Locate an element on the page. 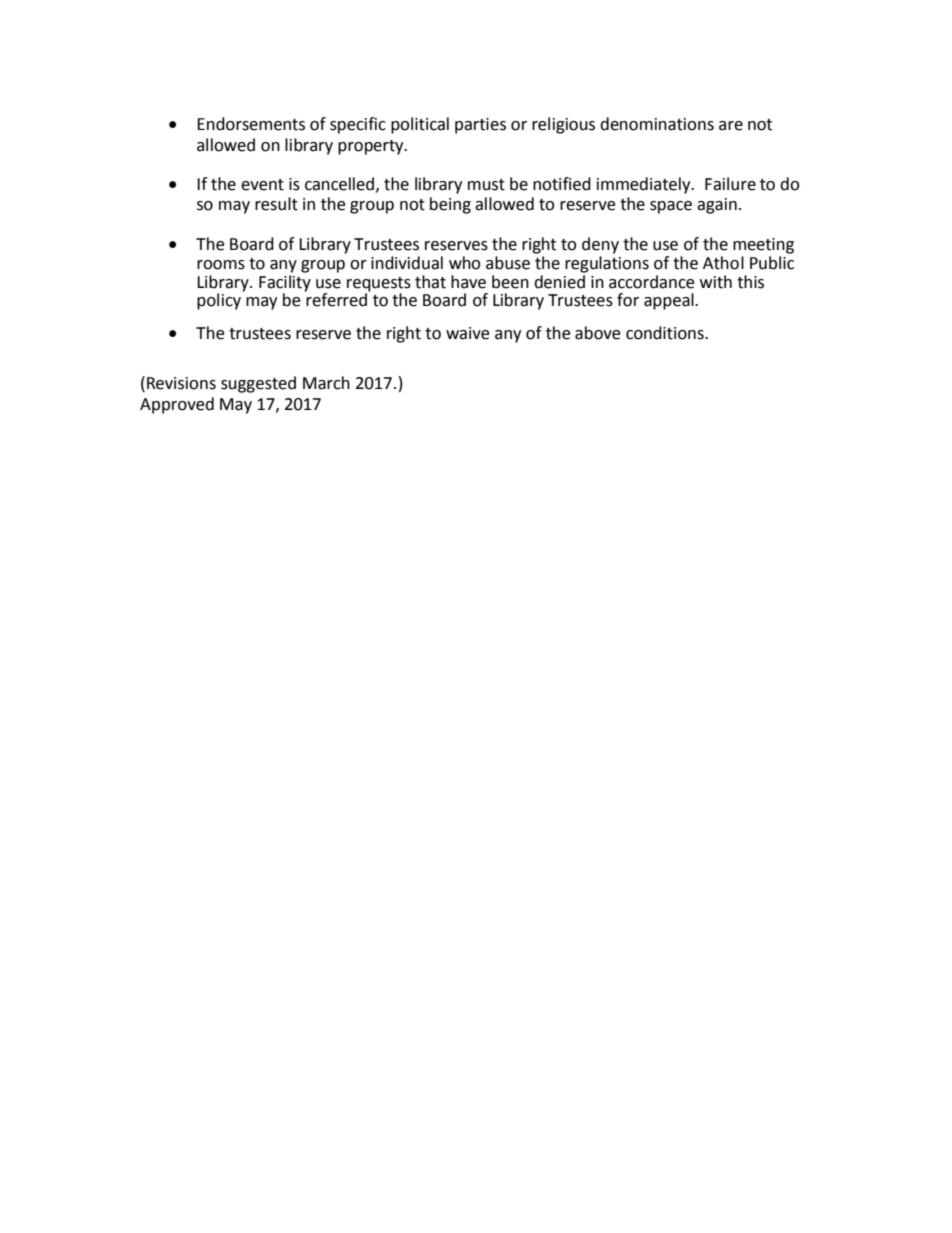  result is located at coordinates (276, 204).
